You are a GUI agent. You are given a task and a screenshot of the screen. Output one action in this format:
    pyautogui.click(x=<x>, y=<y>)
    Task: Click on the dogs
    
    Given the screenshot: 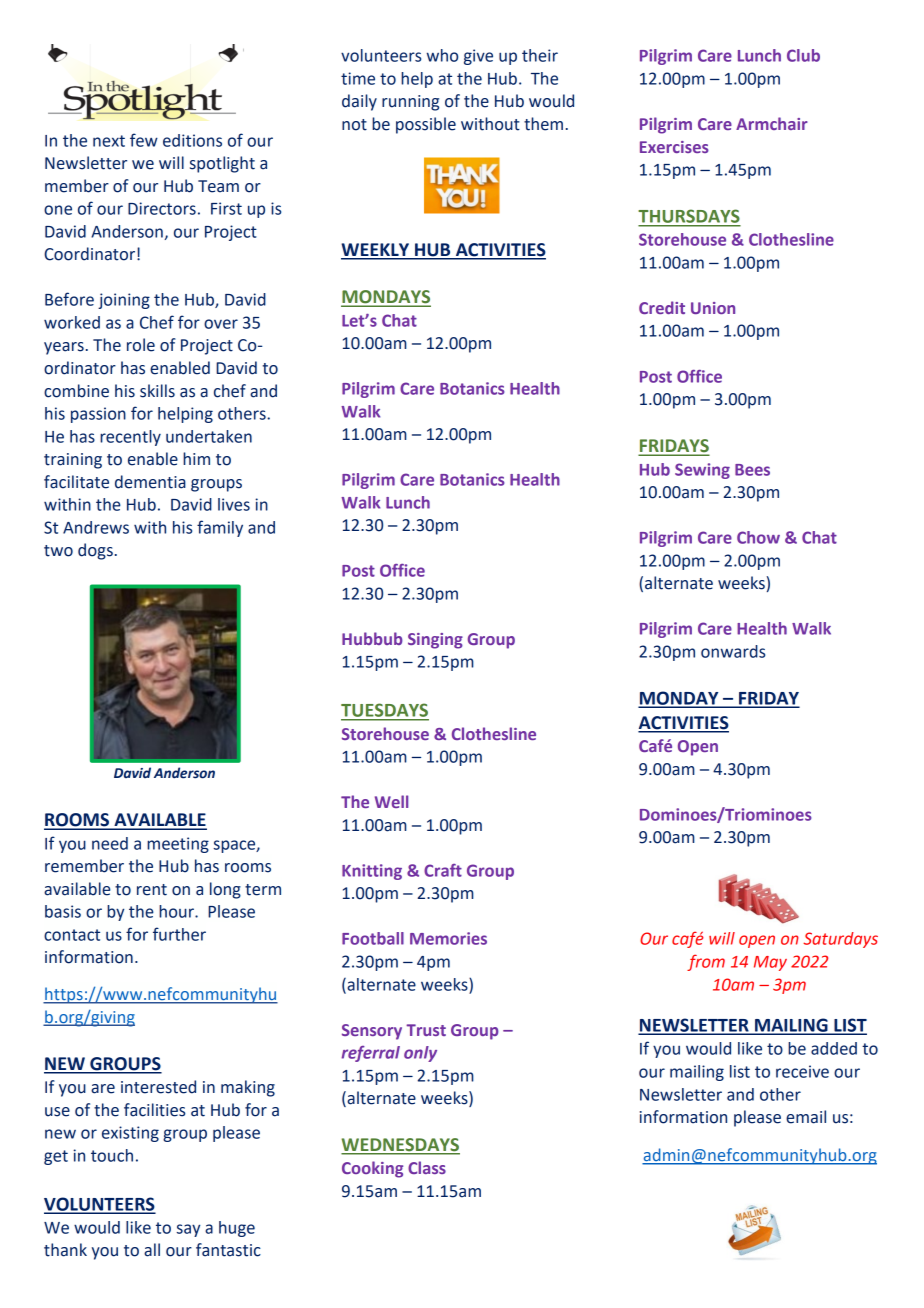 What is the action you would take?
    pyautogui.click(x=95, y=551)
